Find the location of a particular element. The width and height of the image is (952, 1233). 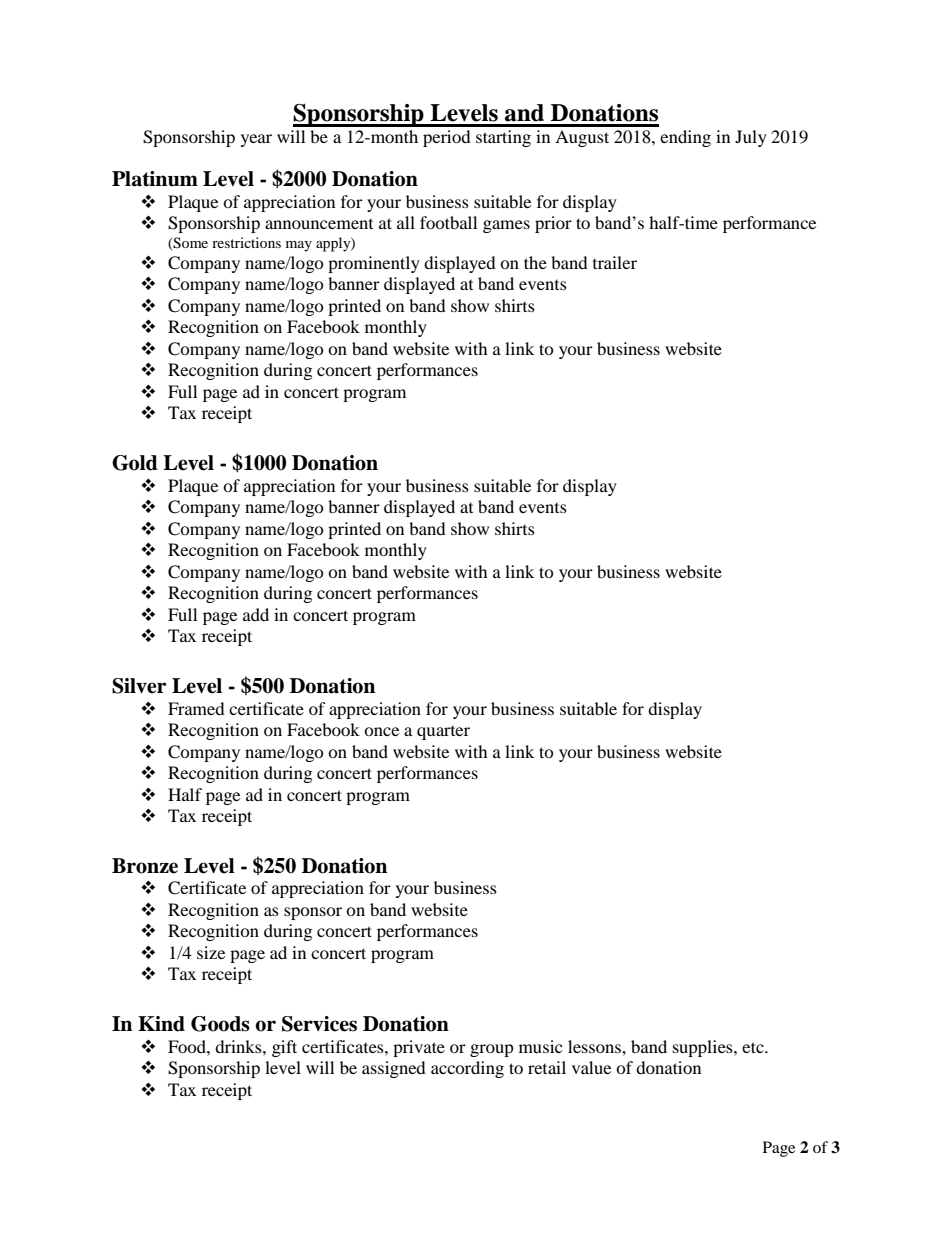

prominently is located at coordinates (374, 264).
